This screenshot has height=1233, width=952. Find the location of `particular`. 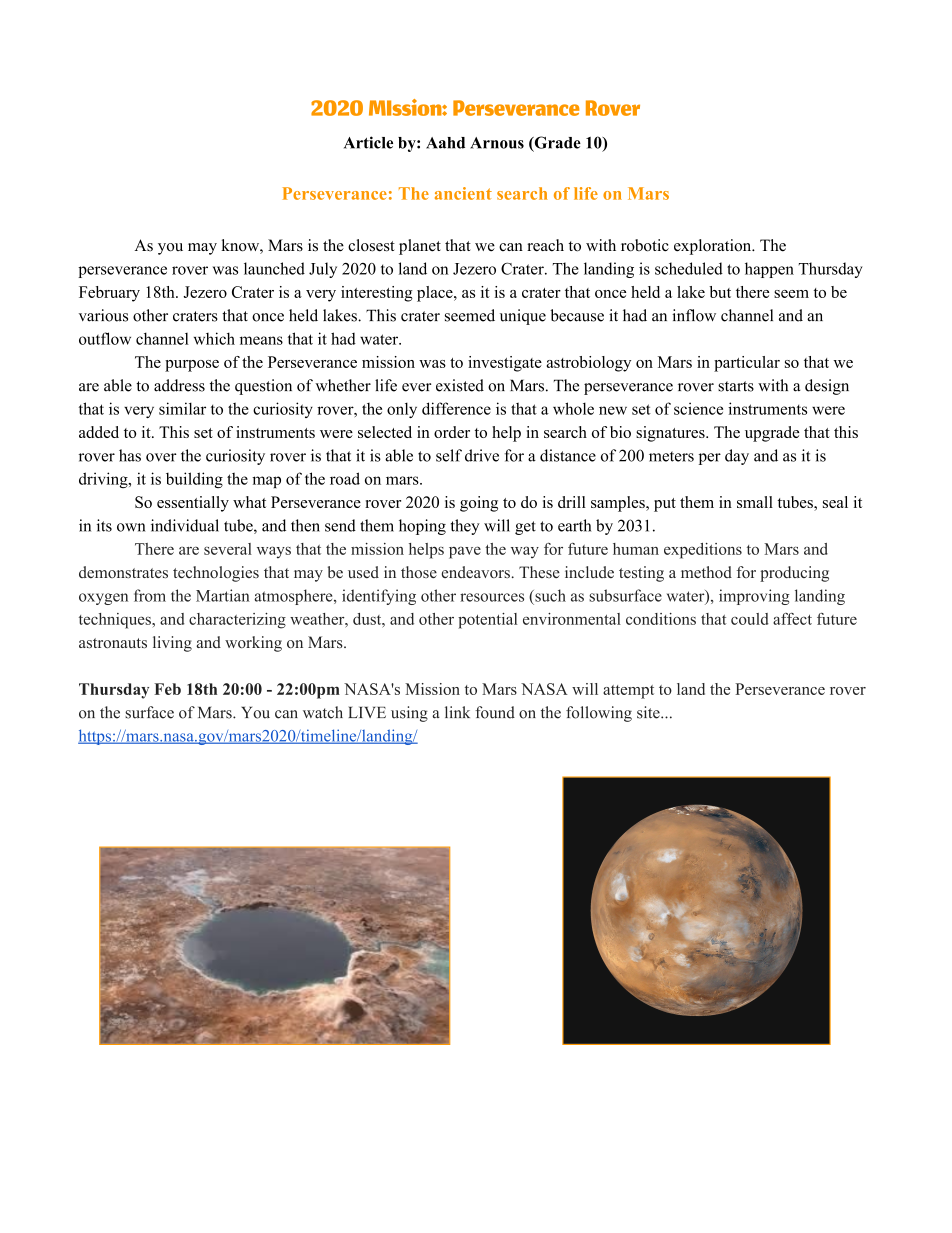

particular is located at coordinates (747, 364).
